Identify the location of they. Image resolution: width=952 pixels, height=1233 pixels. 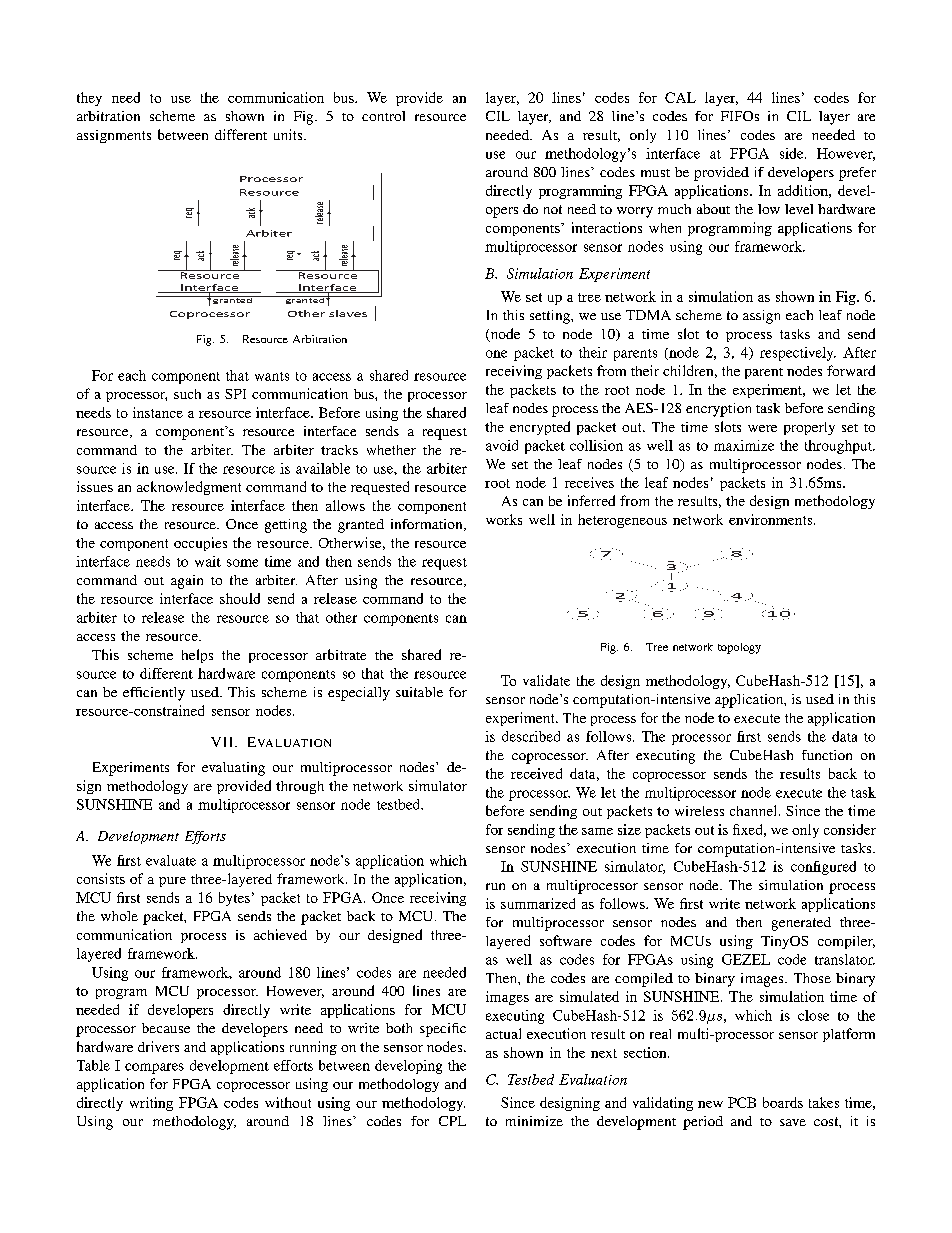
(89, 99).
